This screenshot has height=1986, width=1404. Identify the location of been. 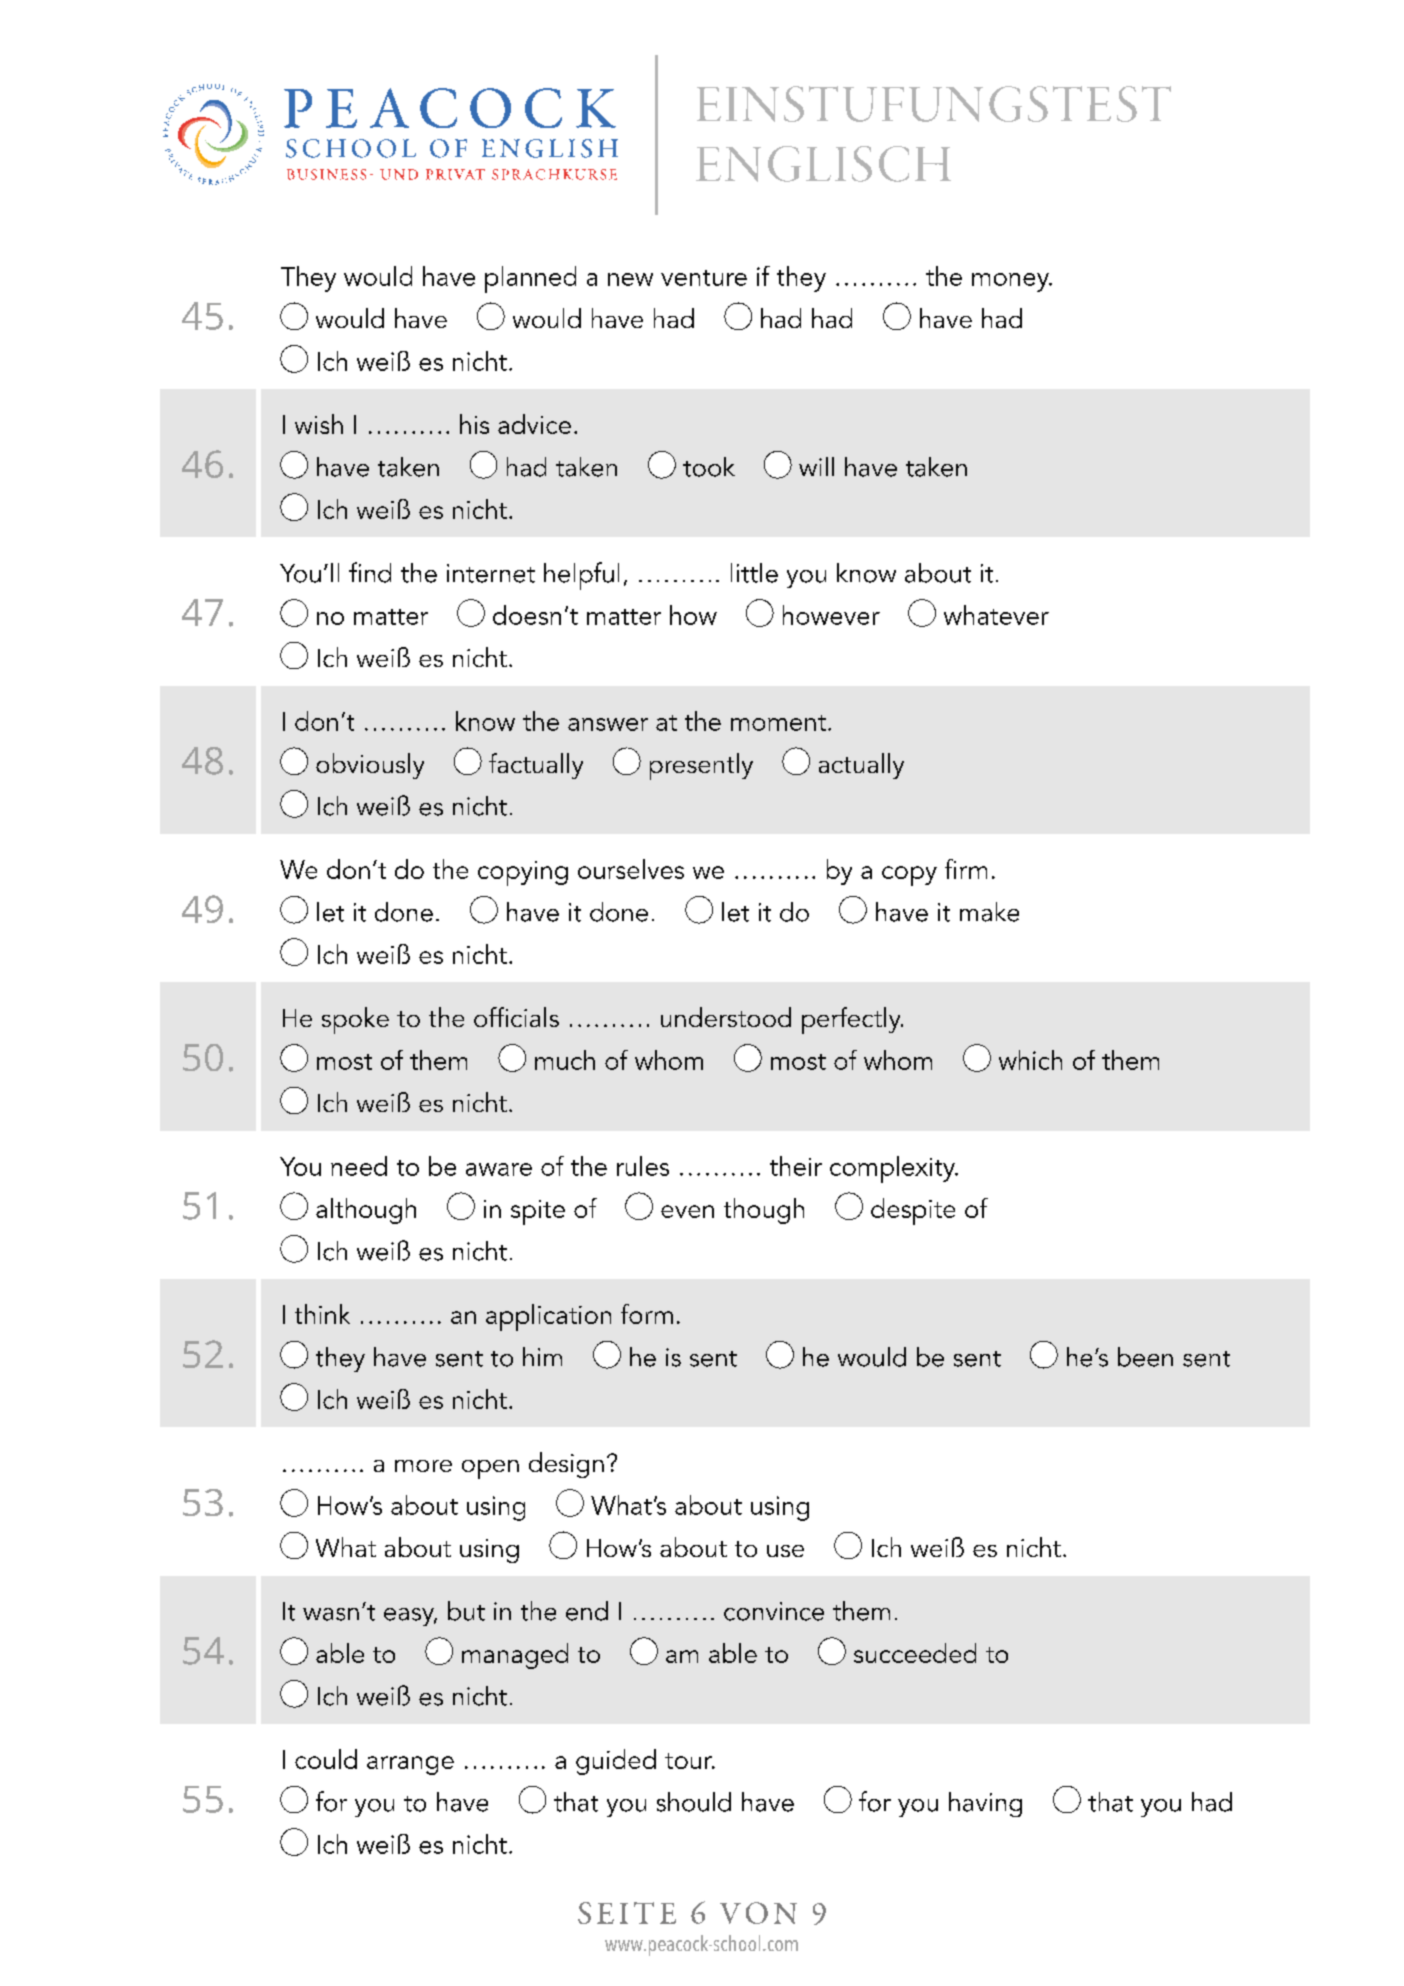
(1145, 1357).
